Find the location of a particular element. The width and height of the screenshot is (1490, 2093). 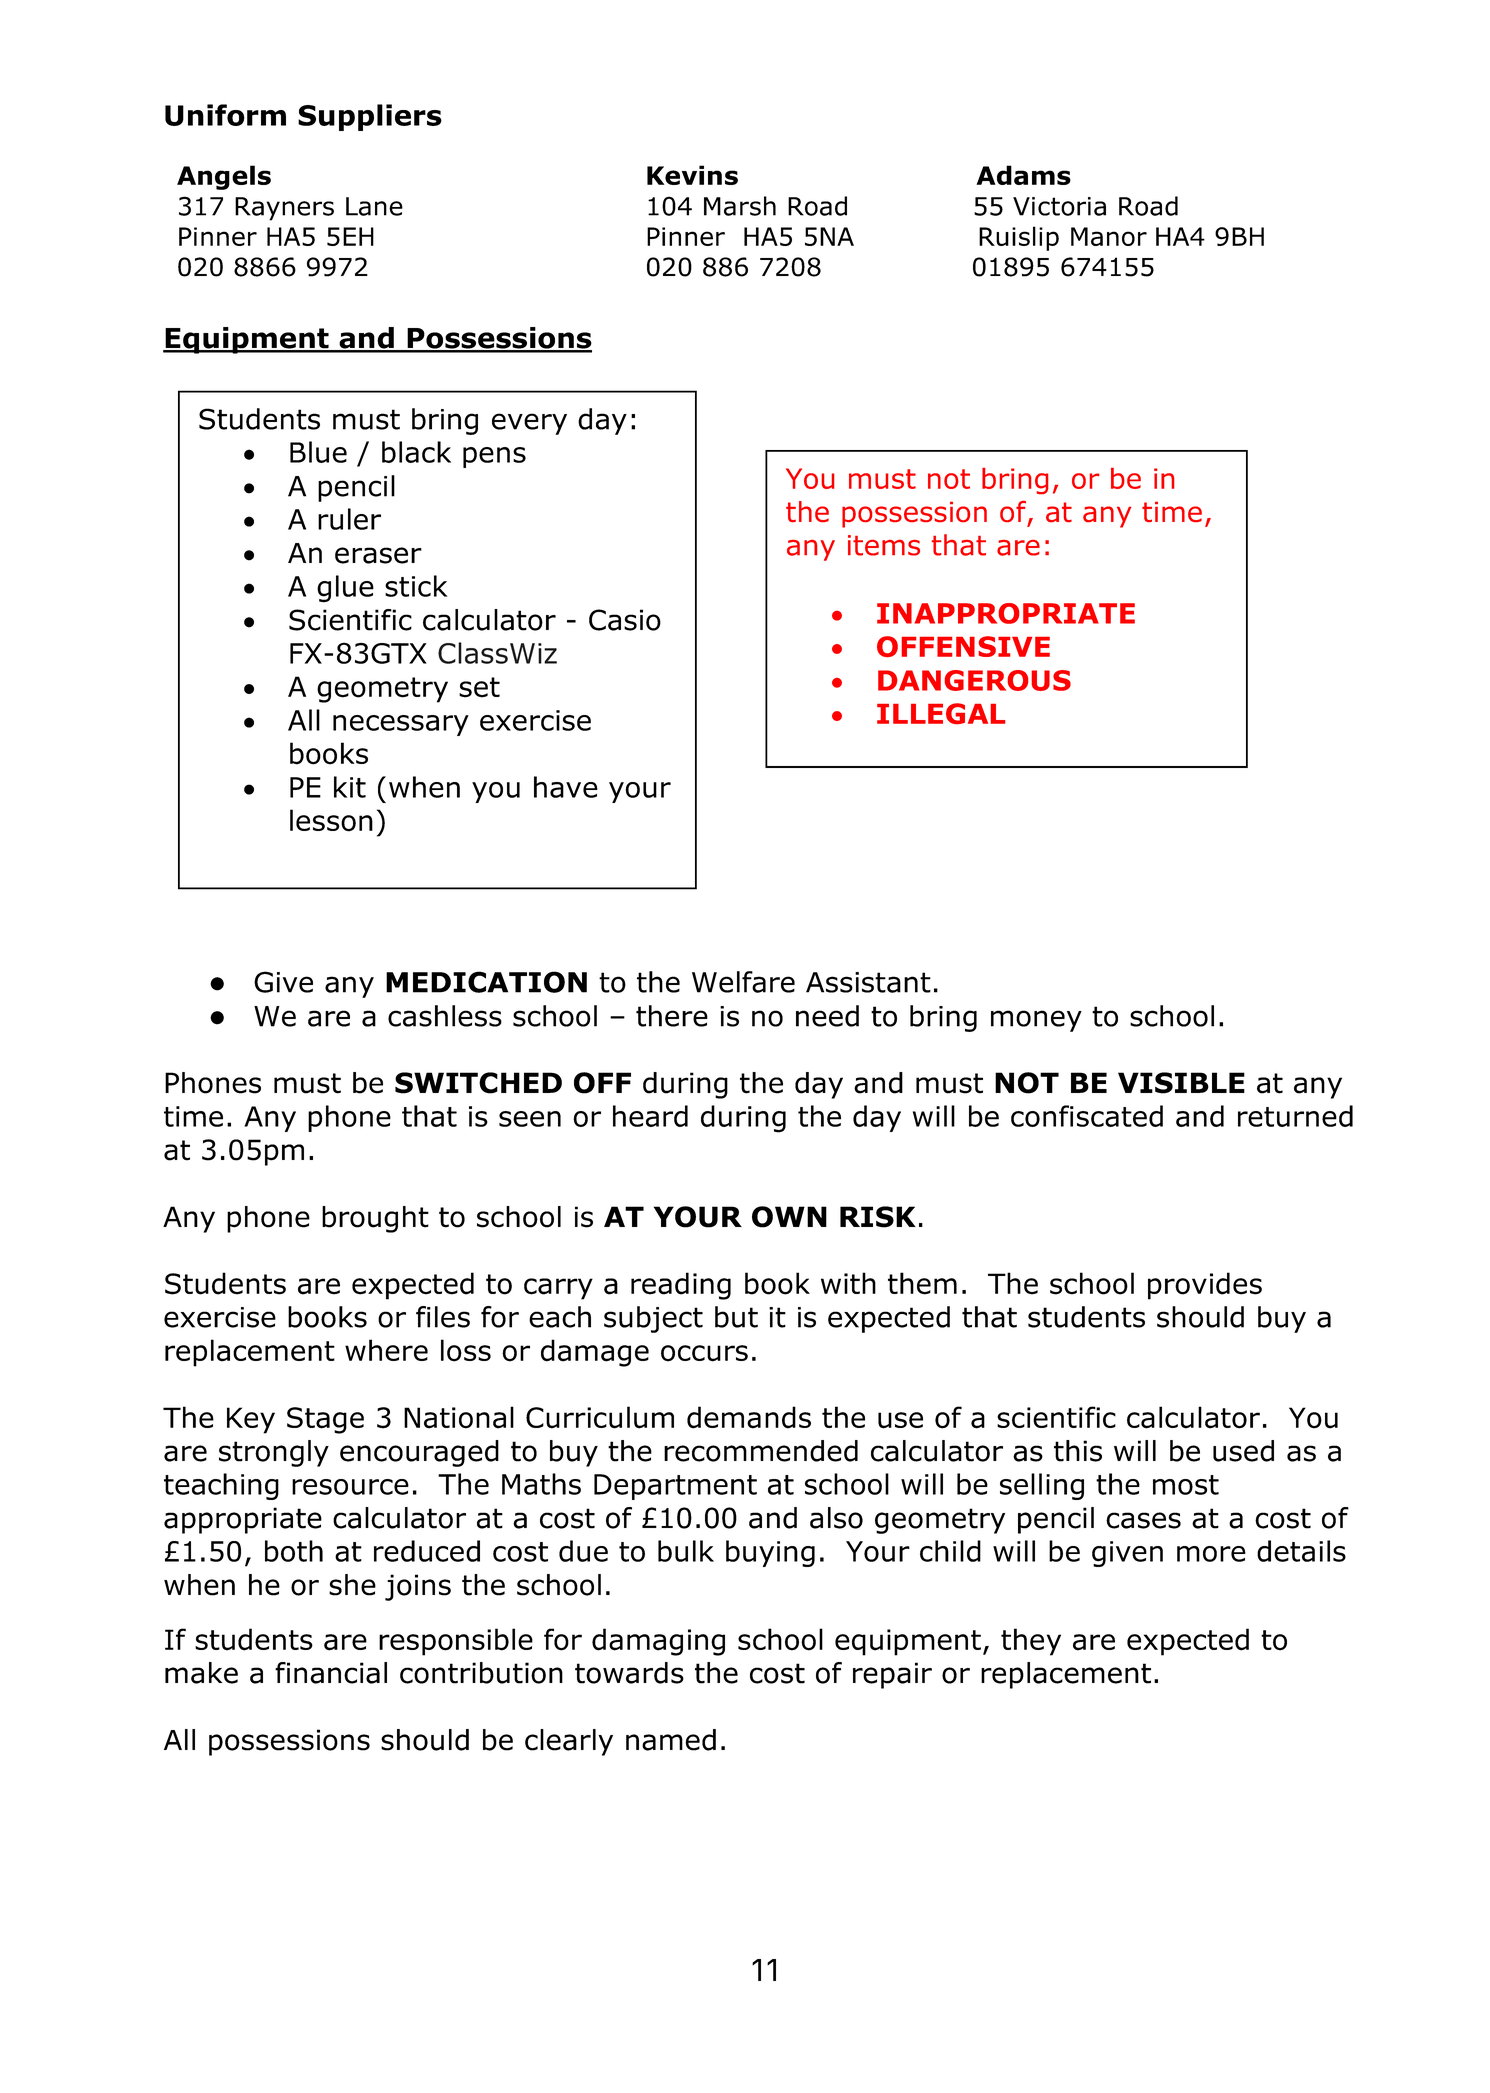

financial is located at coordinates (331, 1673).
